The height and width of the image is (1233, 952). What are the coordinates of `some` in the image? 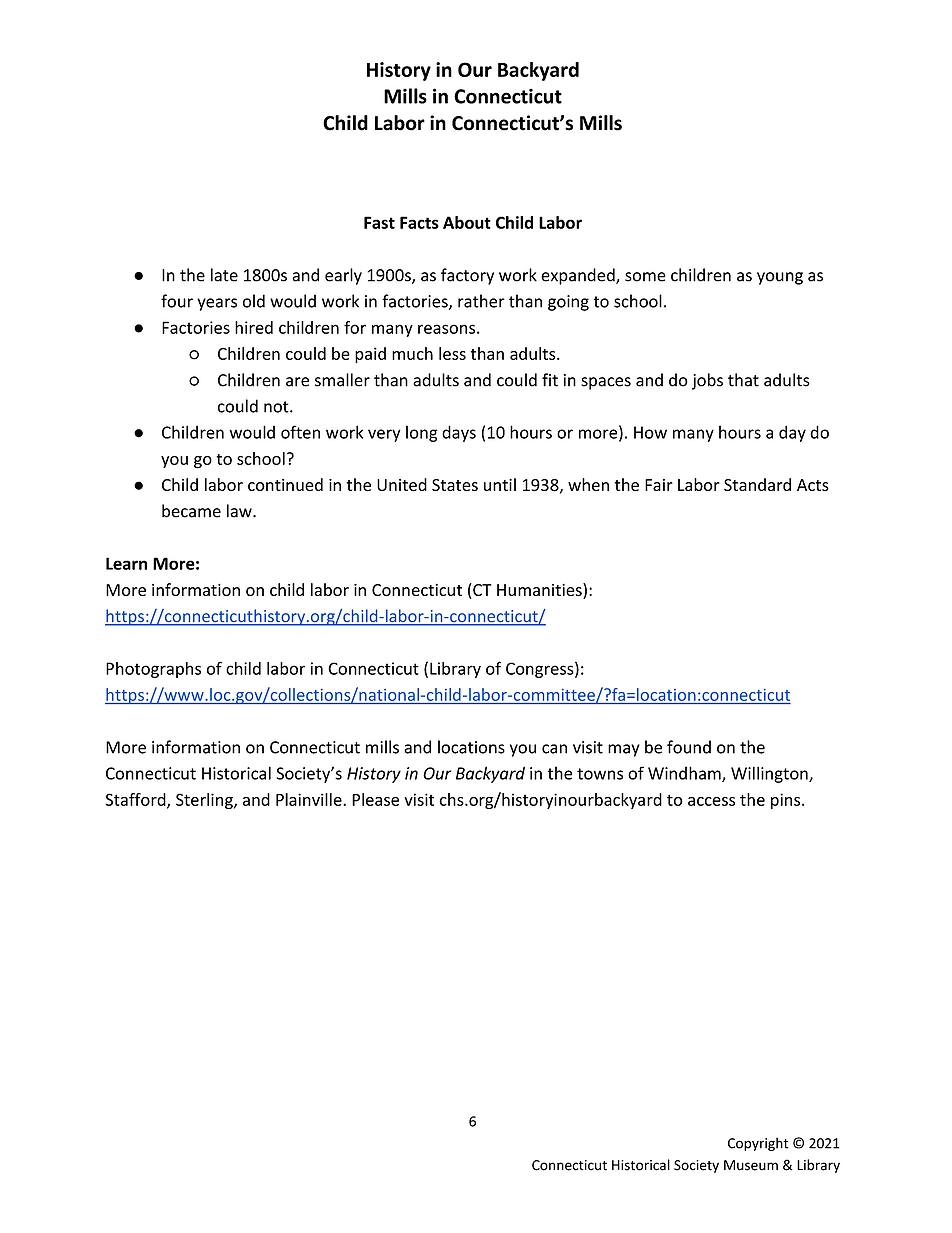 It's located at (645, 277).
